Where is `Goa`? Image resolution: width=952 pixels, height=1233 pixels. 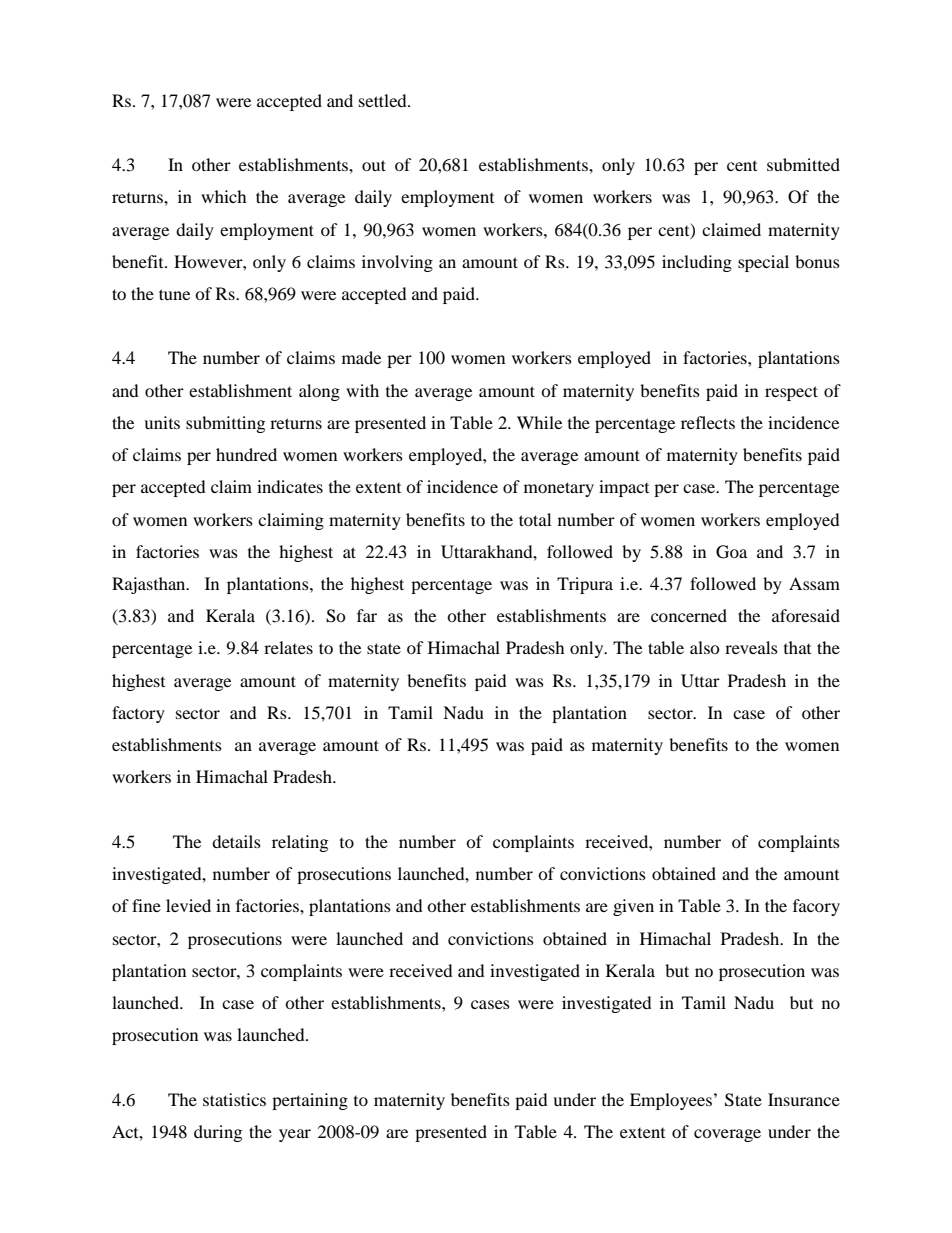
Goa is located at coordinates (731, 552).
